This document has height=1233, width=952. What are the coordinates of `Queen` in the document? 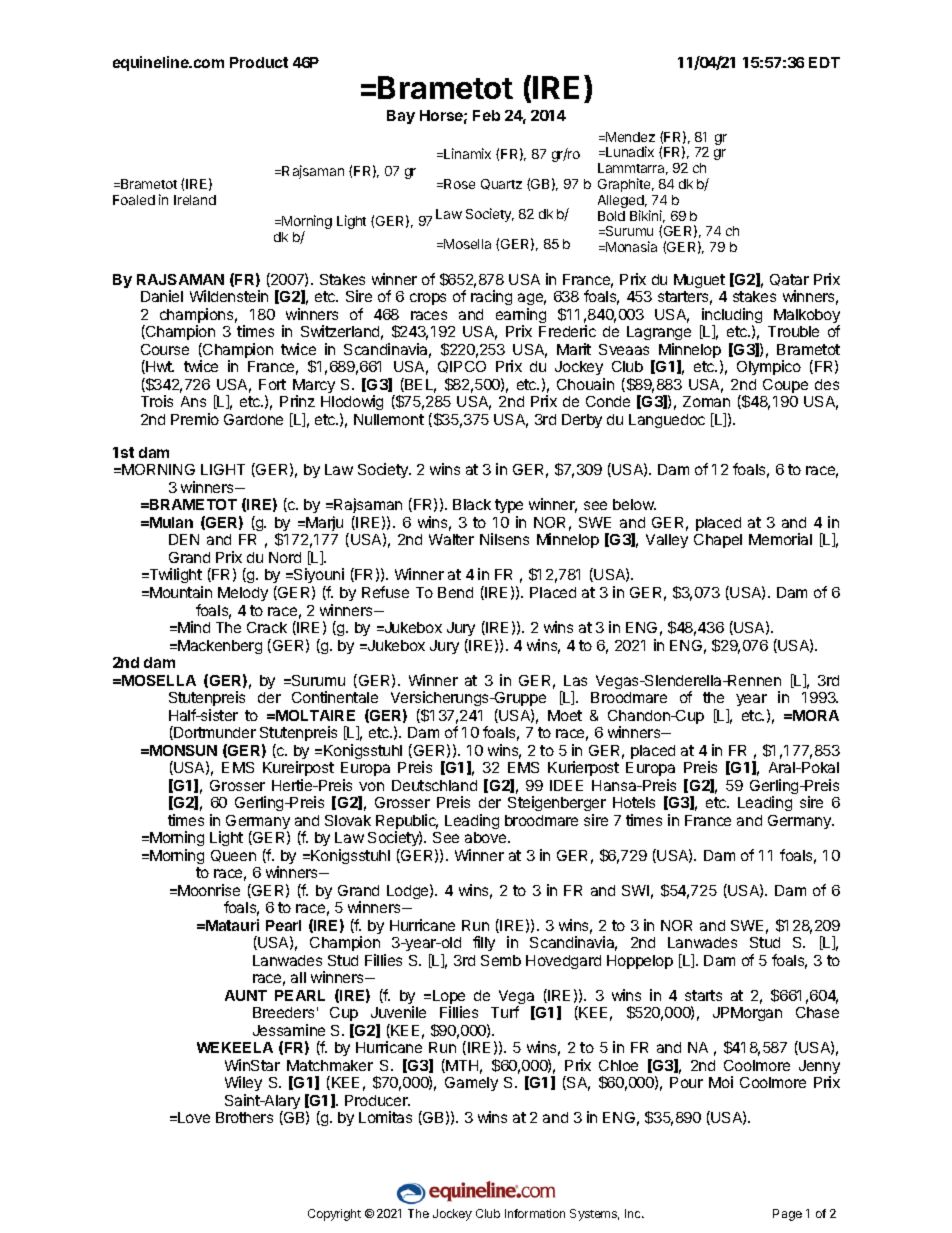 It's located at (233, 856).
